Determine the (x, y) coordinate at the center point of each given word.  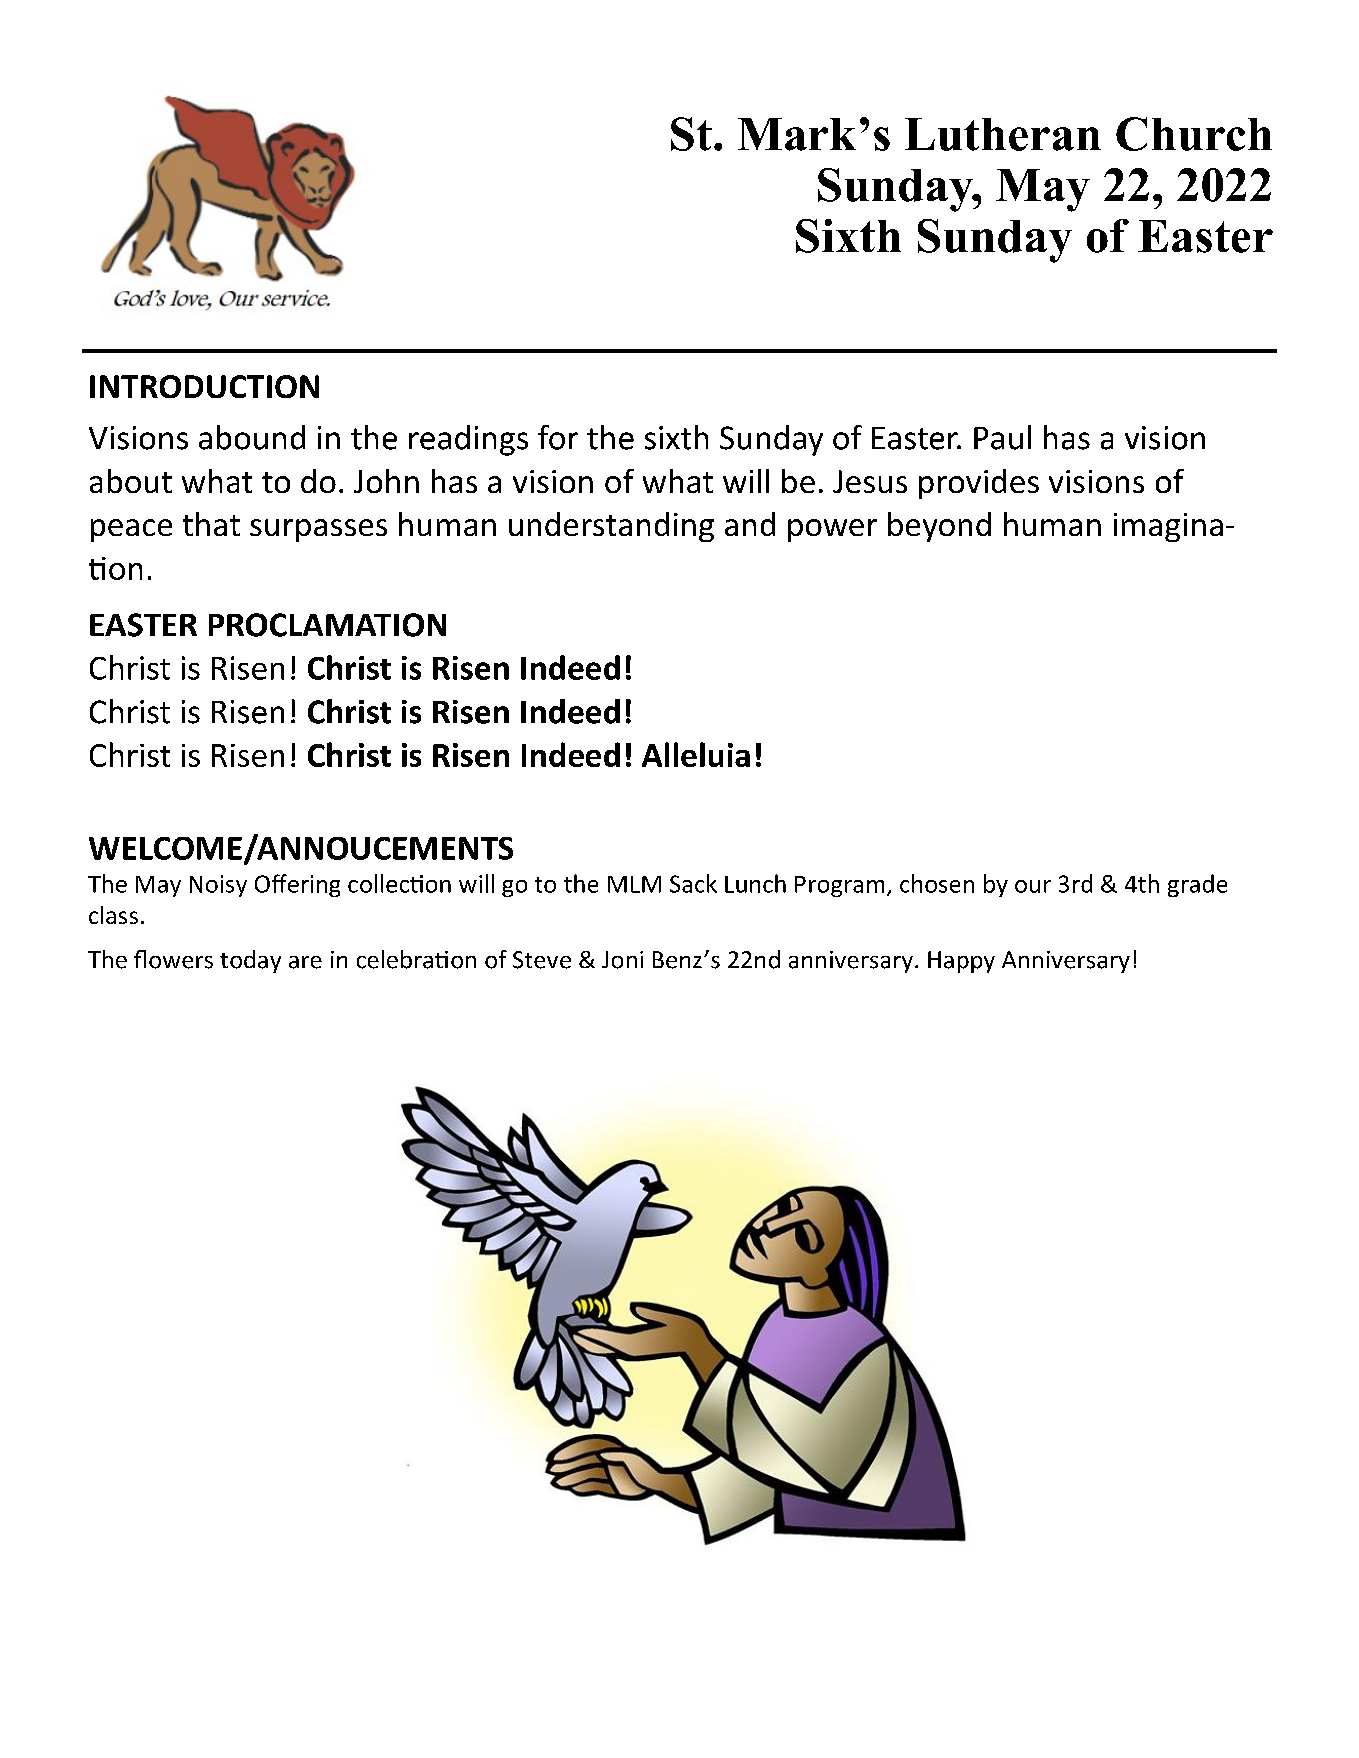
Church (1194, 134)
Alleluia (696, 754)
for (558, 437)
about (131, 481)
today (250, 961)
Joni (622, 960)
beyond (939, 527)
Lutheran (1003, 134)
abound (252, 437)
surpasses (318, 530)
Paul (1002, 437)
